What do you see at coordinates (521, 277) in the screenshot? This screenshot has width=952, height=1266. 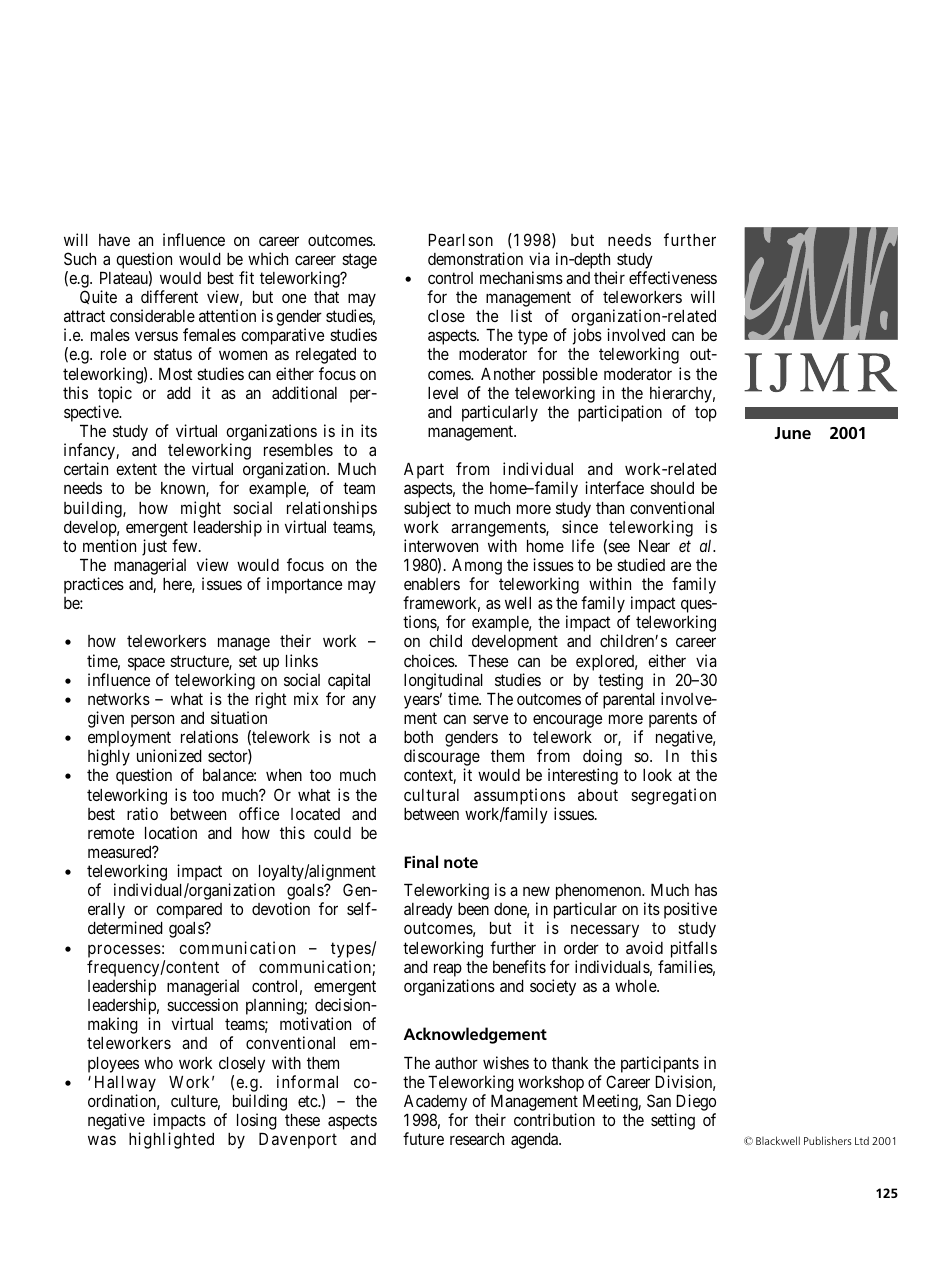 I see `mechanisms` at bounding box center [521, 277].
